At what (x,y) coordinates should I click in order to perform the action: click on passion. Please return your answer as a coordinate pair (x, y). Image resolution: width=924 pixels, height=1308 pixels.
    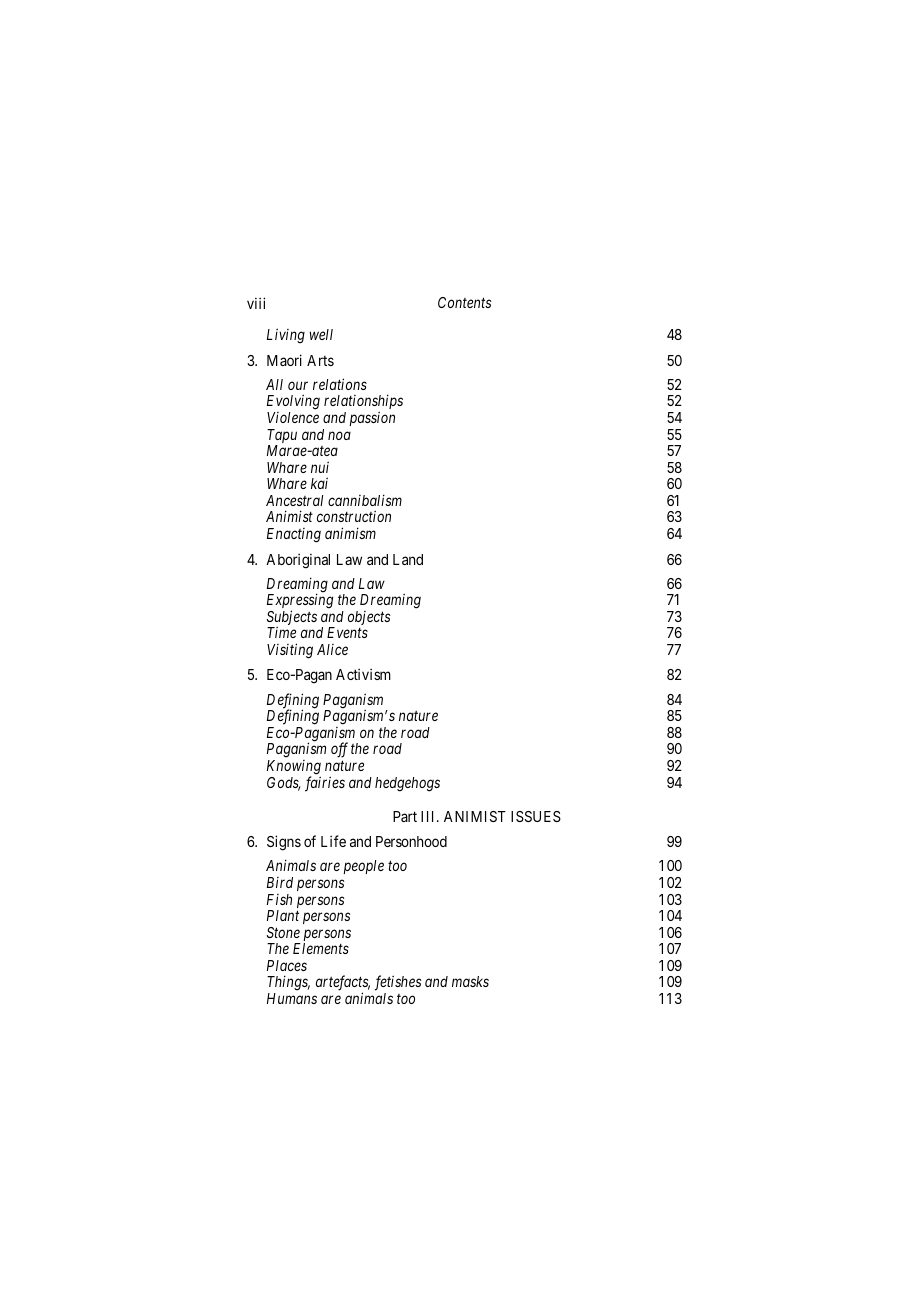
    Looking at the image, I should click on (372, 418).
